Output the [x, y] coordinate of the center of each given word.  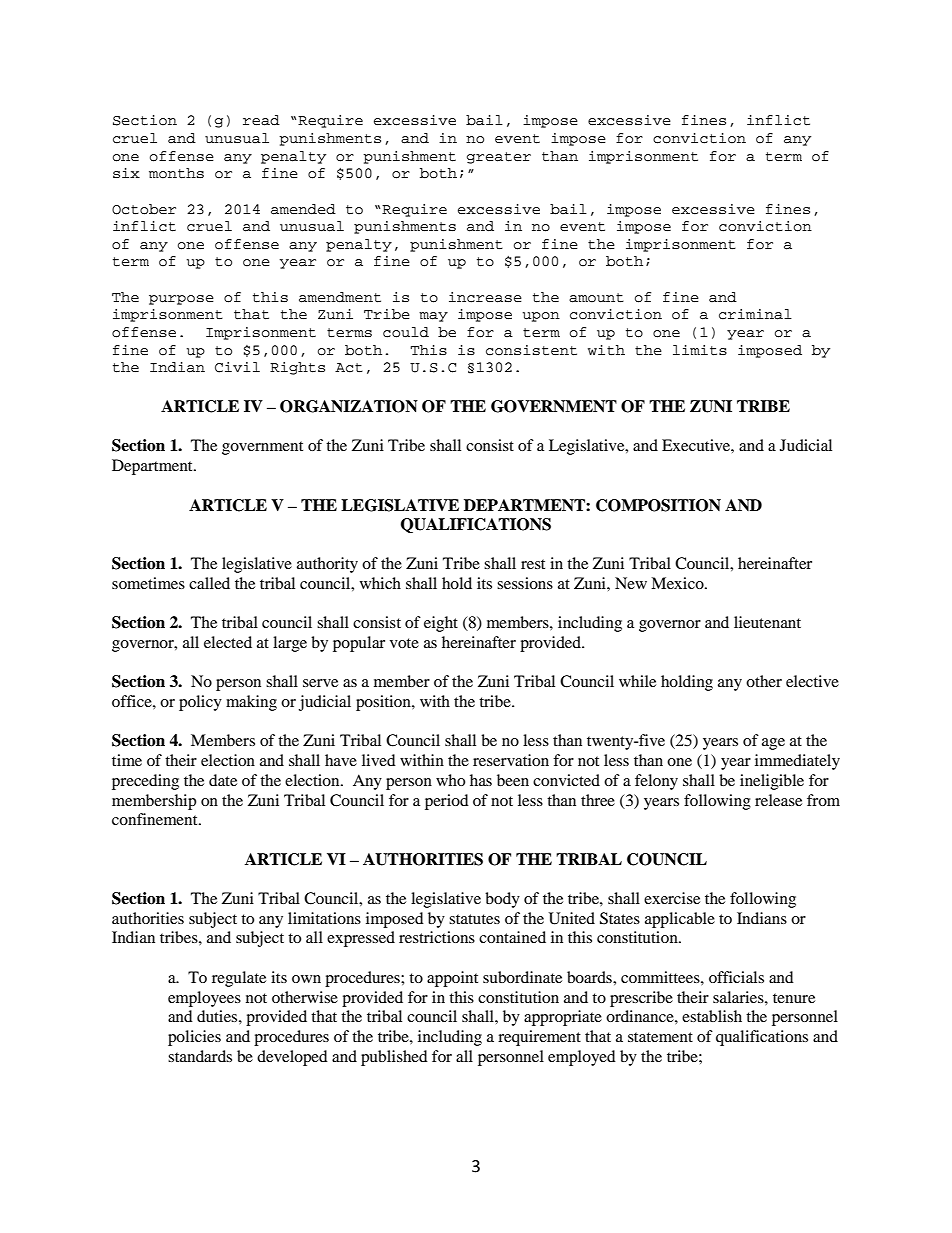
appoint [452, 979]
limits [700, 350]
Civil [237, 367]
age [773, 744]
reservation [511, 760]
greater [499, 158]
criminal [755, 314]
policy [200, 703]
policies [194, 1038]
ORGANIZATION [349, 406]
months [176, 173]
